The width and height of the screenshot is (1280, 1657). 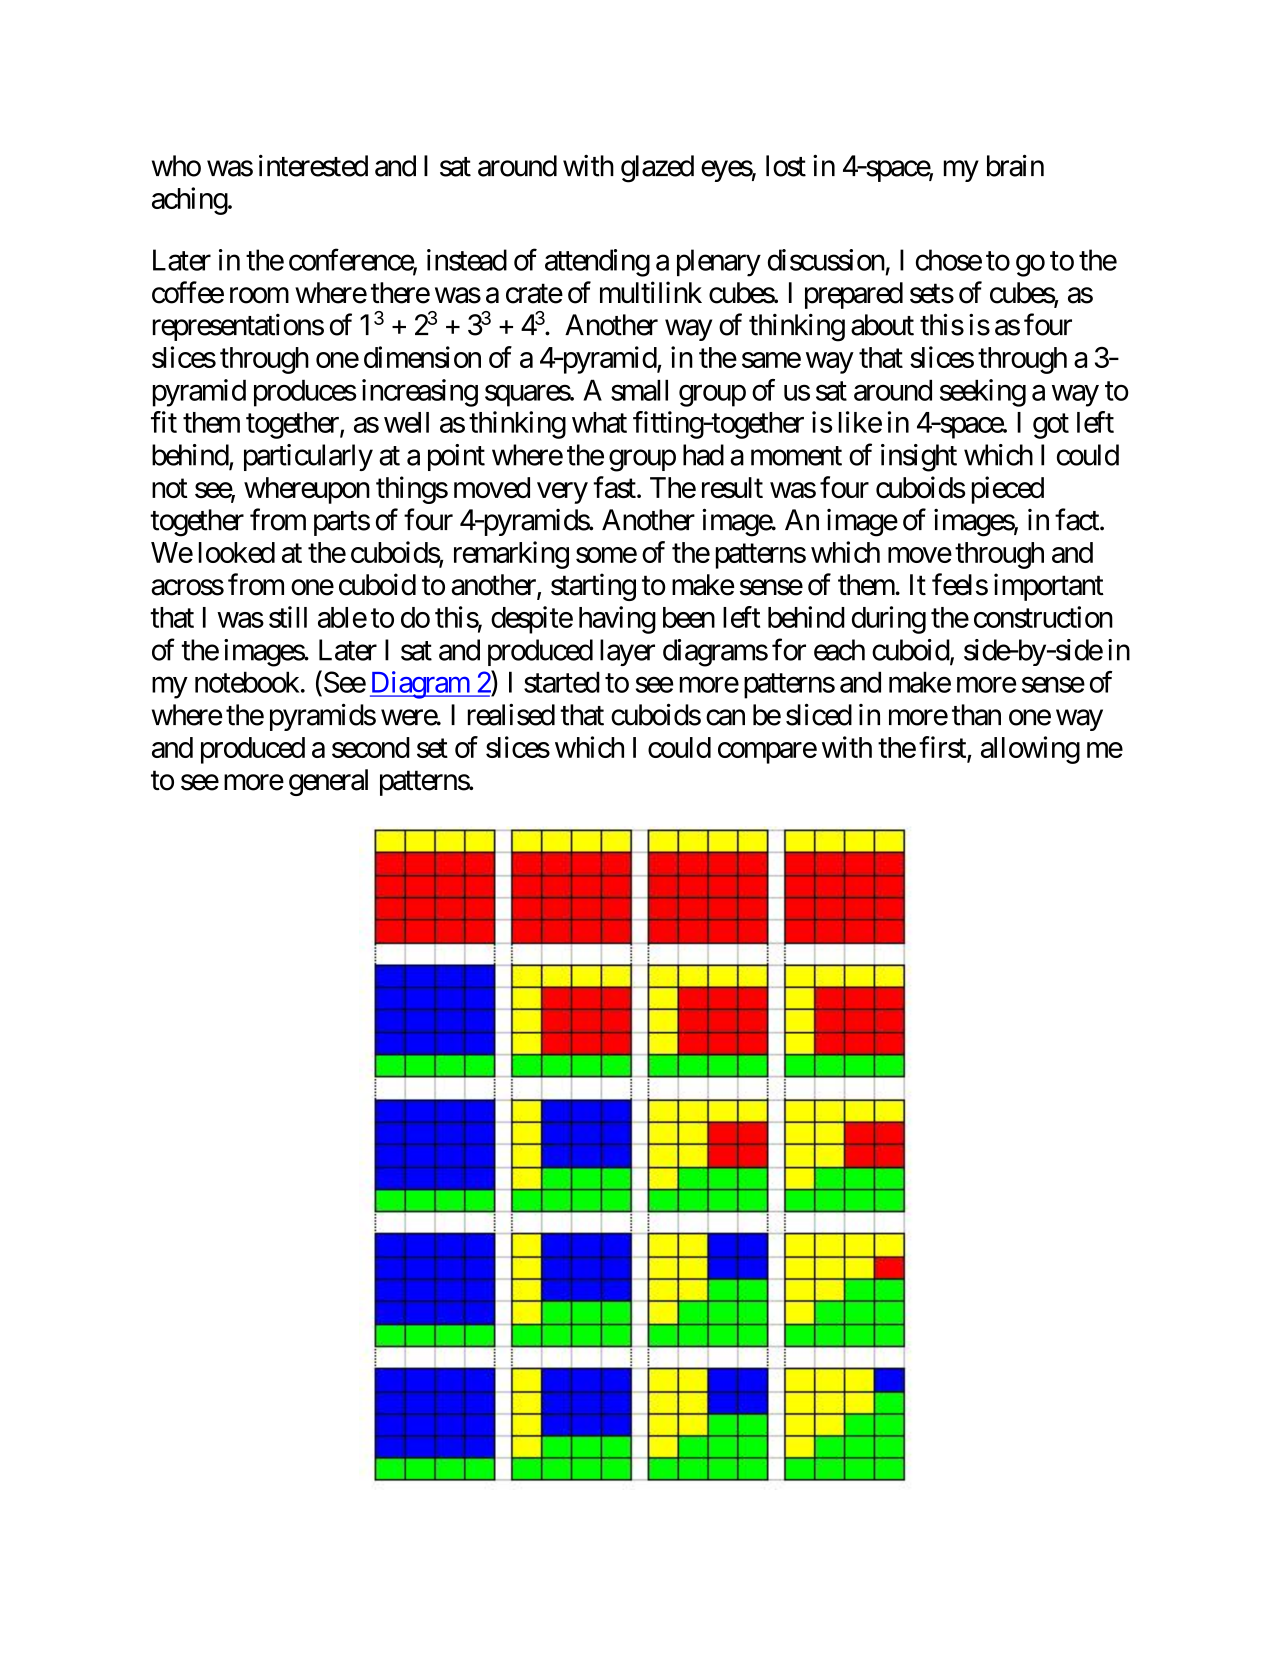 What do you see at coordinates (639, 390) in the screenshot?
I see `small` at bounding box center [639, 390].
